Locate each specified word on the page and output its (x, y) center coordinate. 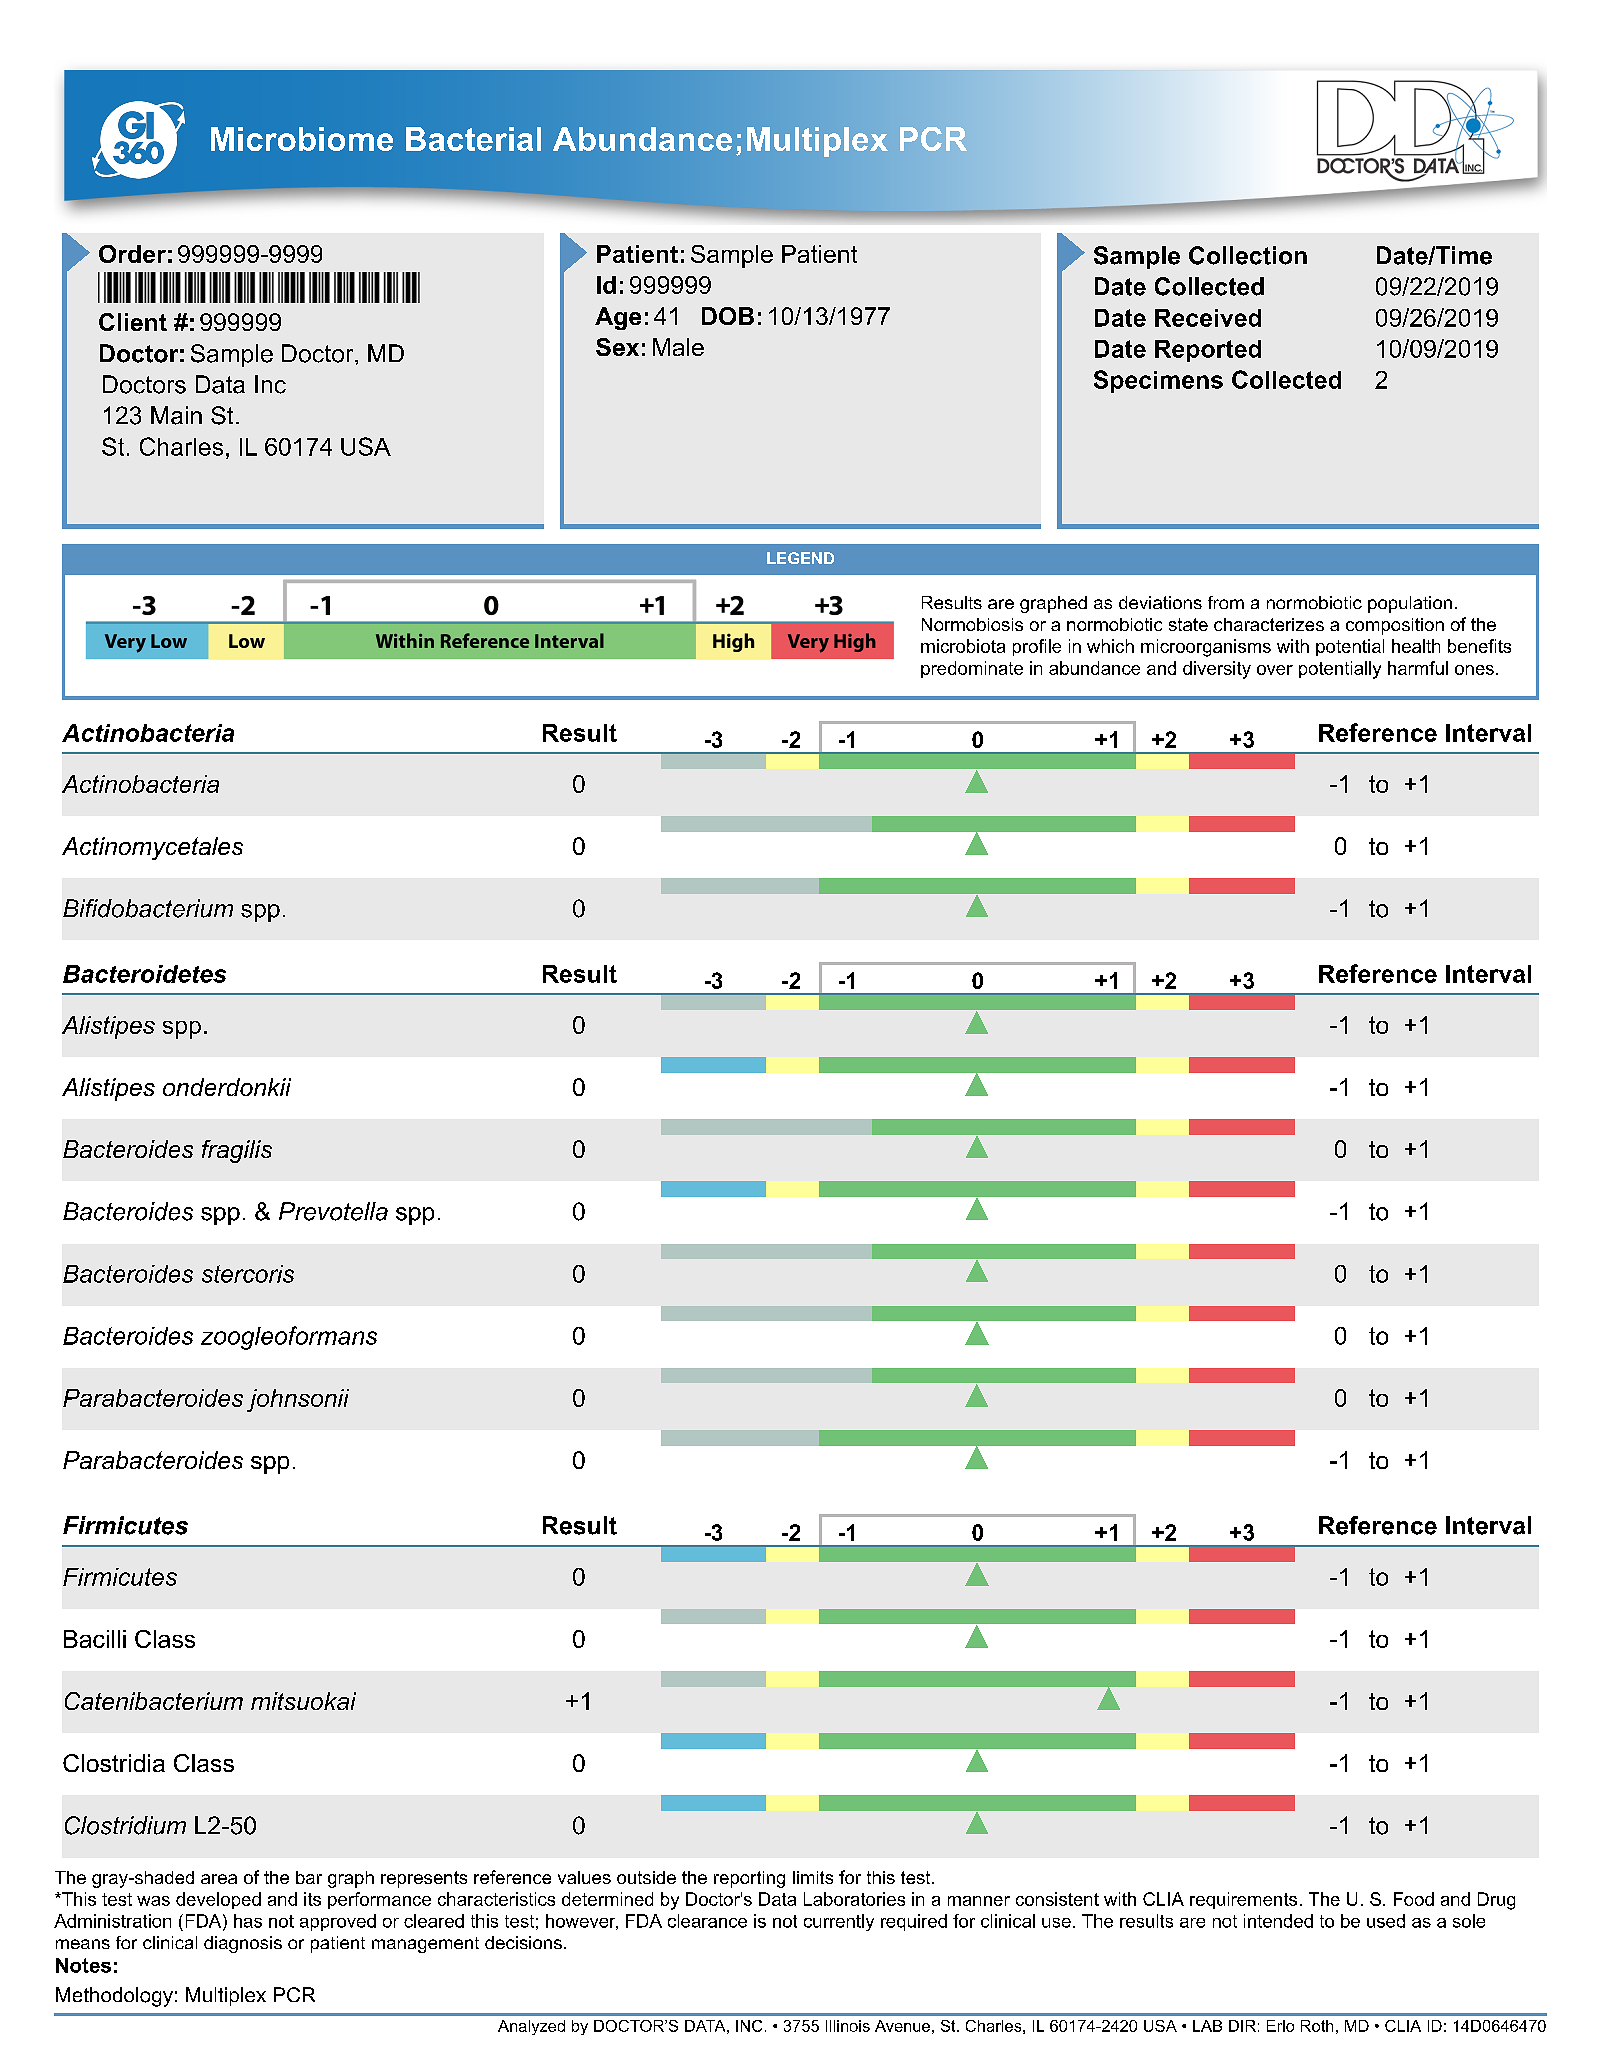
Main (176, 415)
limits (813, 1877)
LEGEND (800, 558)
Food (1414, 1899)
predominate (972, 669)
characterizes (1269, 624)
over (1275, 670)
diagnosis (243, 1944)
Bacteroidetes (144, 974)
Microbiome (302, 139)
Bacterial (473, 139)
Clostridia (114, 1763)
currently (839, 1922)
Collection (1248, 255)
